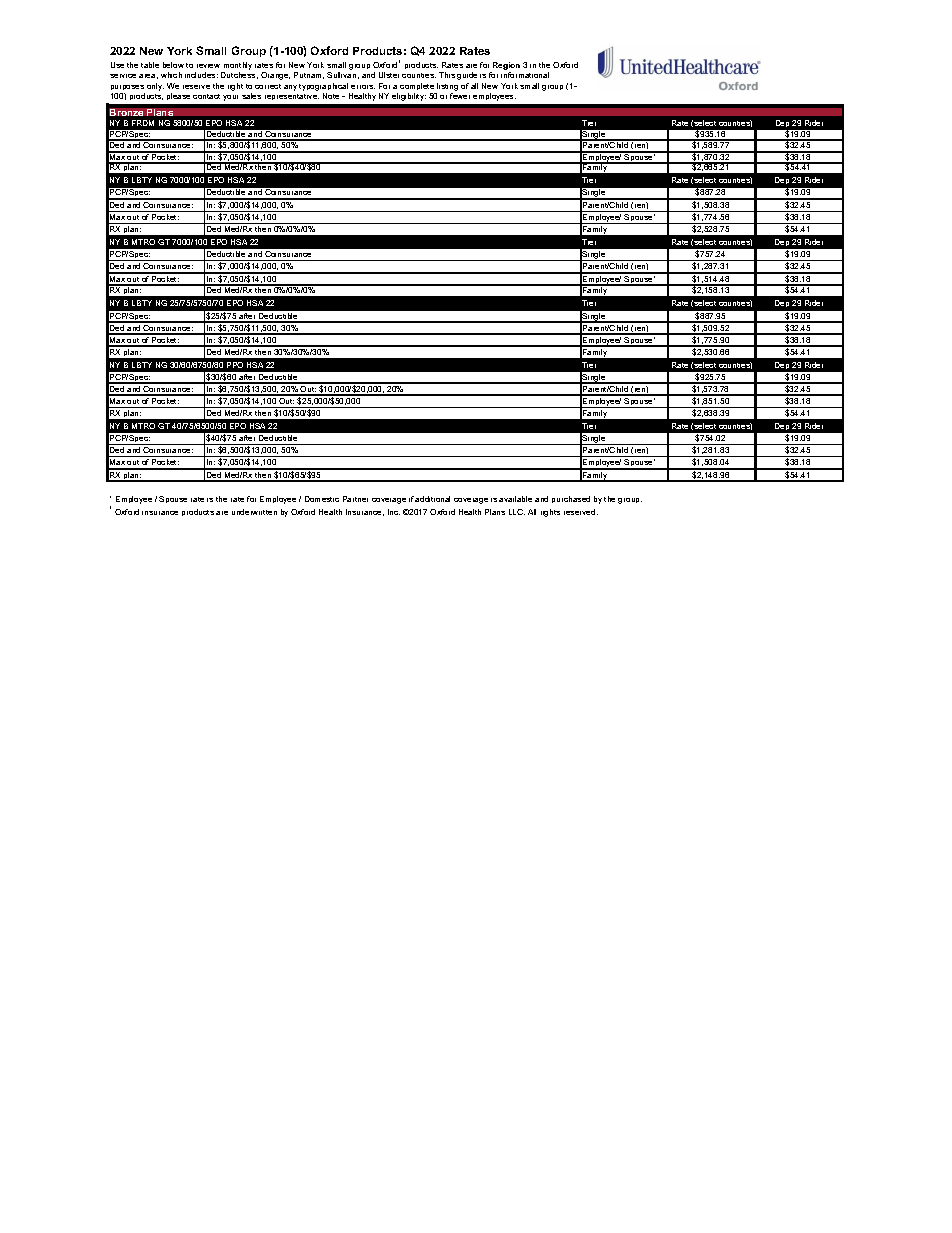 This image has width=952, height=1233. I want to click on PPO, so click(235, 365).
